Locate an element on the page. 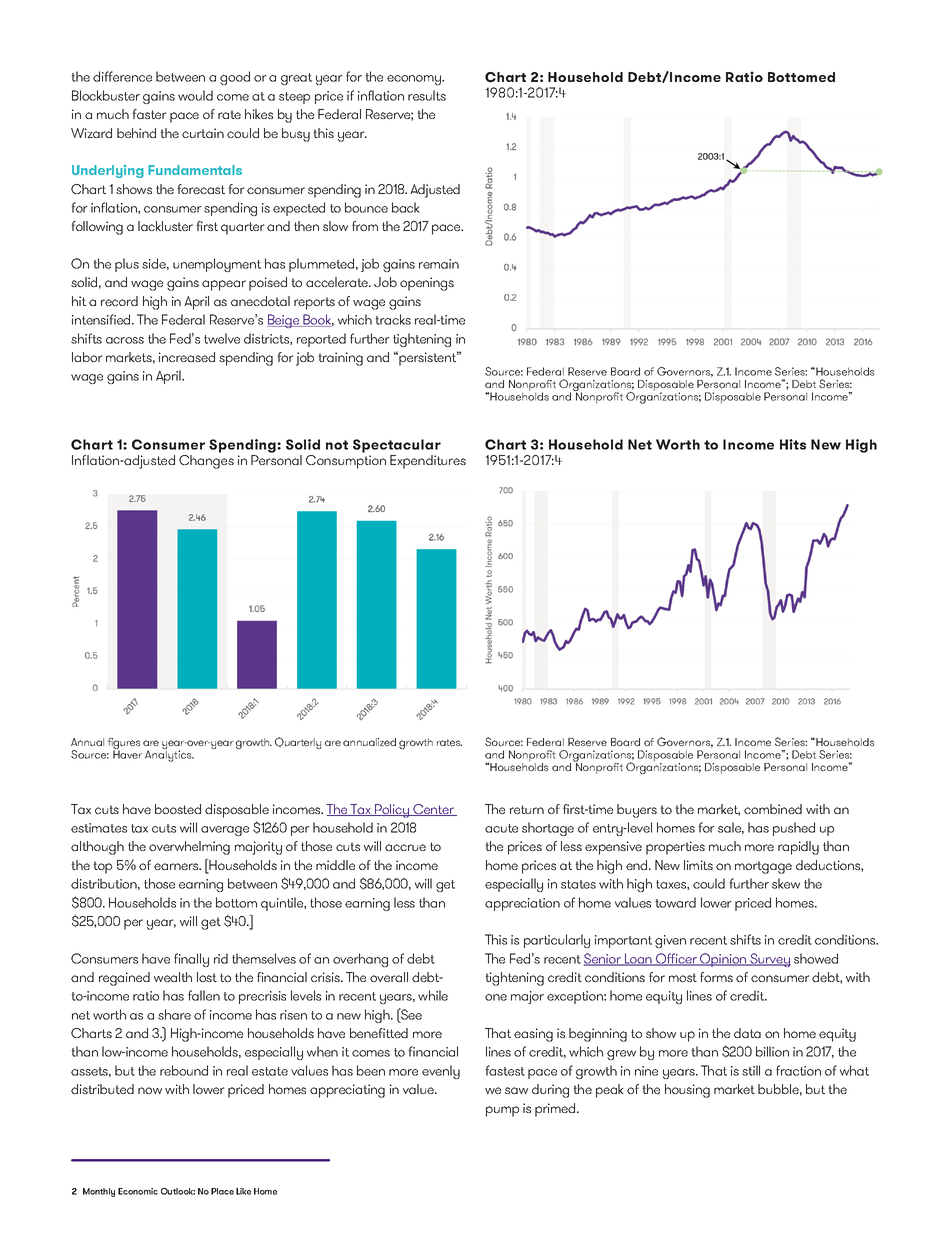  Hits is located at coordinates (793, 444).
